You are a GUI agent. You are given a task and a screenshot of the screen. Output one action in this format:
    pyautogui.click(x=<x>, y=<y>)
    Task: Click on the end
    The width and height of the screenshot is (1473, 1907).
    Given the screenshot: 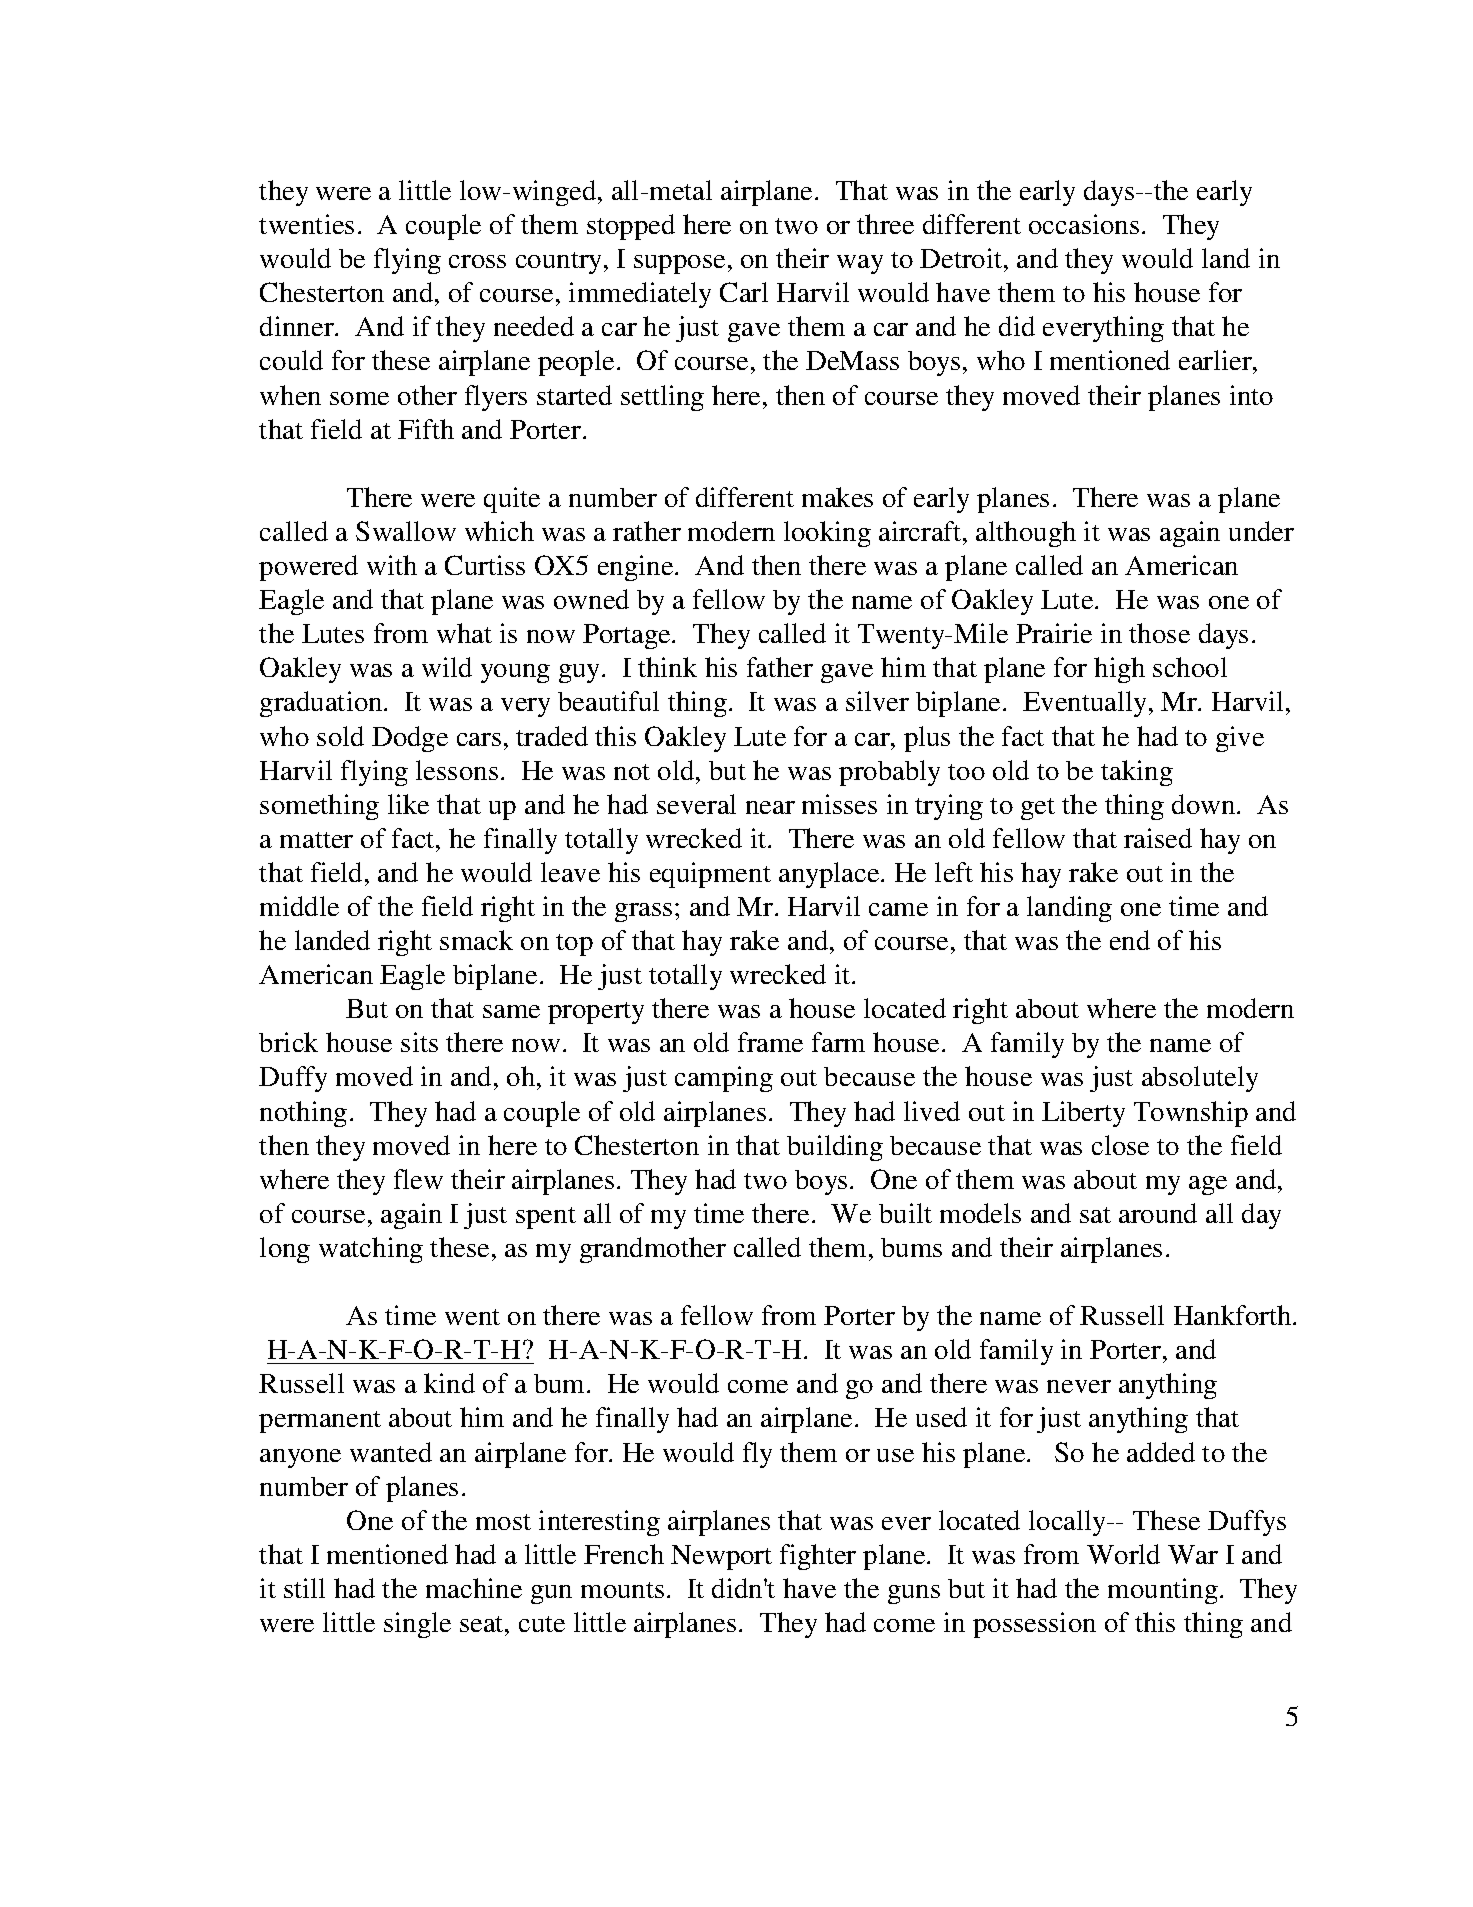 What is the action you would take?
    pyautogui.click(x=1130, y=940)
